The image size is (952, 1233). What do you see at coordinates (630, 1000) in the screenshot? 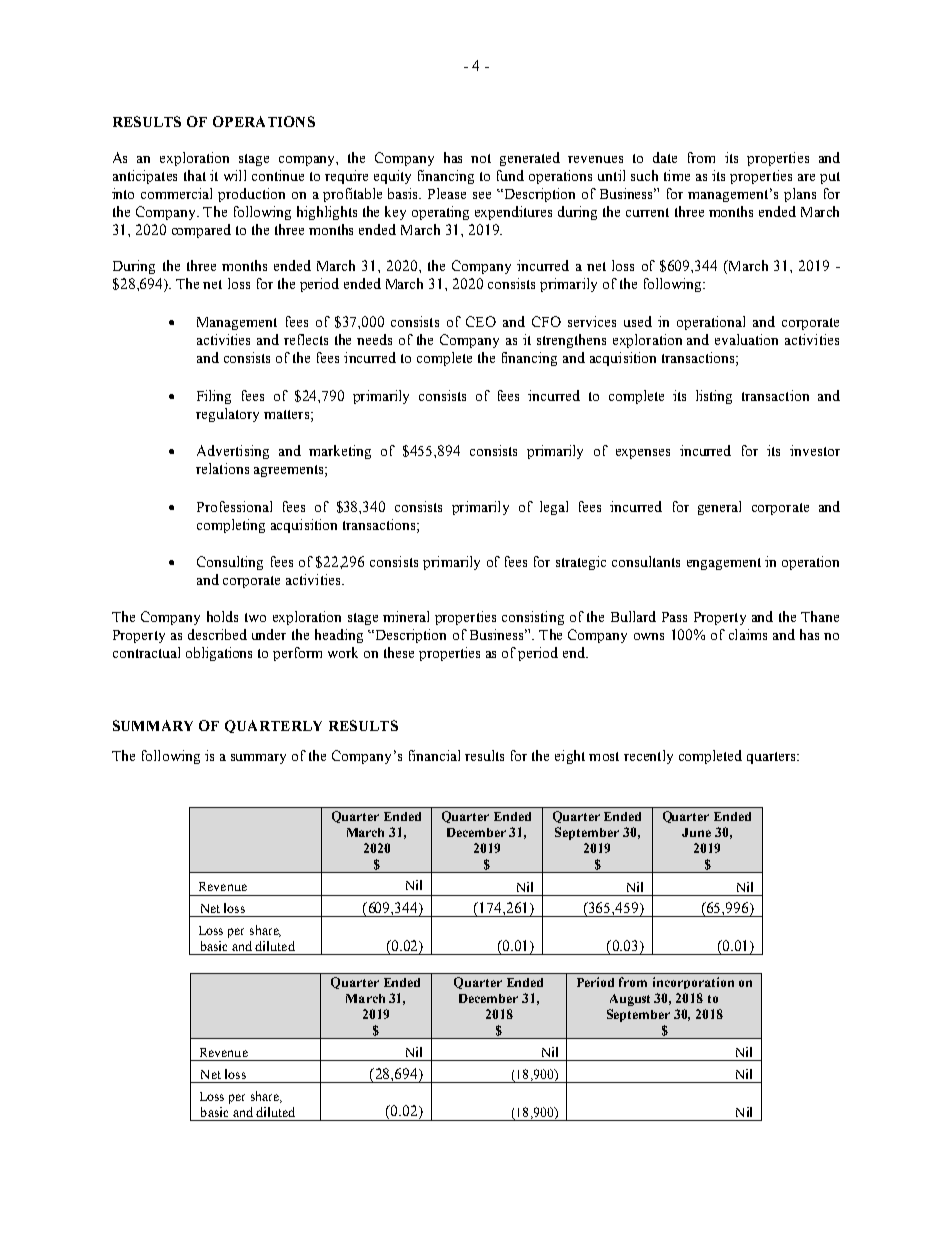
I see `August` at bounding box center [630, 1000].
